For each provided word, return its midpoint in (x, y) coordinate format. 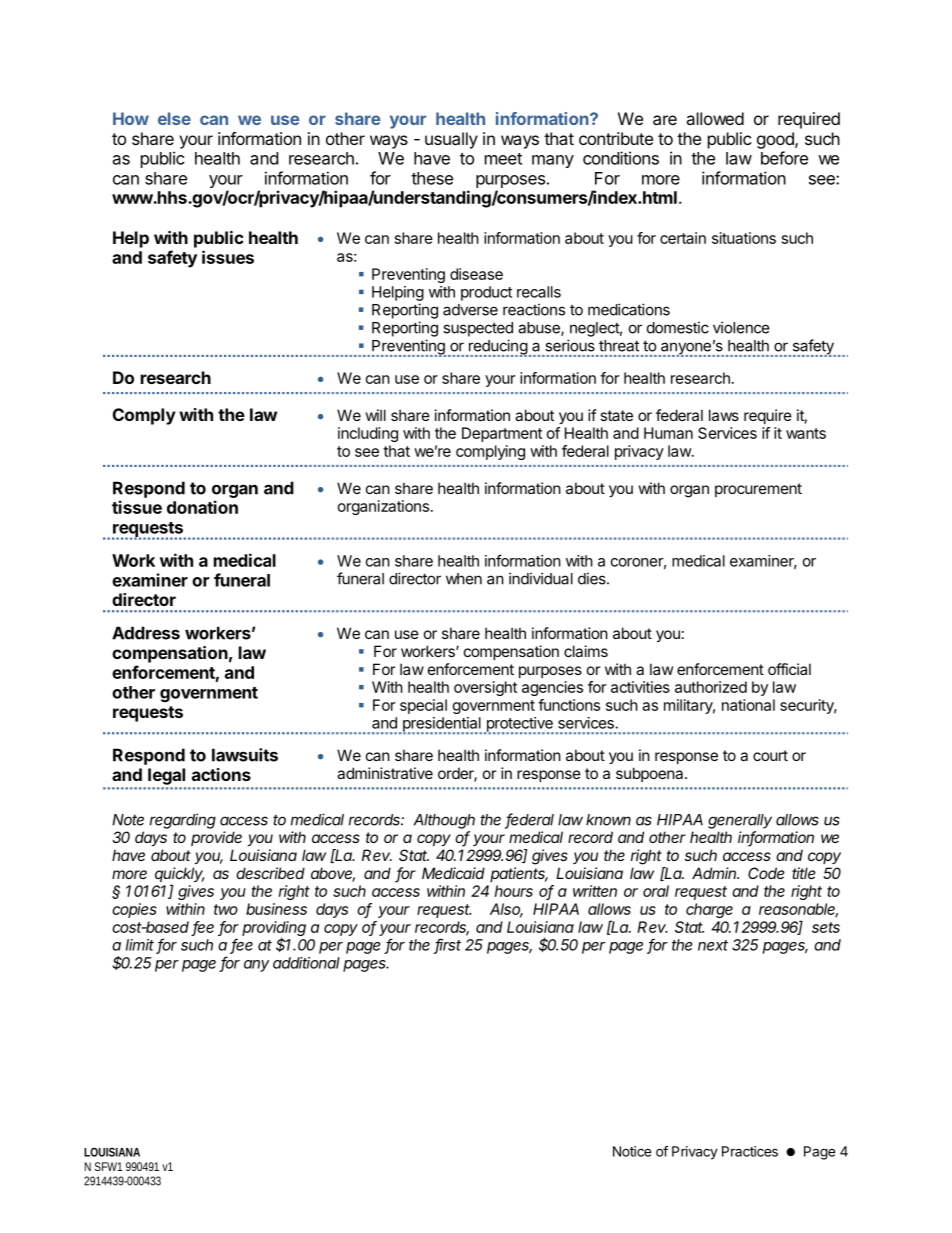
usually (451, 140)
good (776, 140)
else (174, 118)
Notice (632, 1151)
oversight (485, 688)
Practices (750, 1151)
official (789, 669)
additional (306, 963)
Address (146, 633)
